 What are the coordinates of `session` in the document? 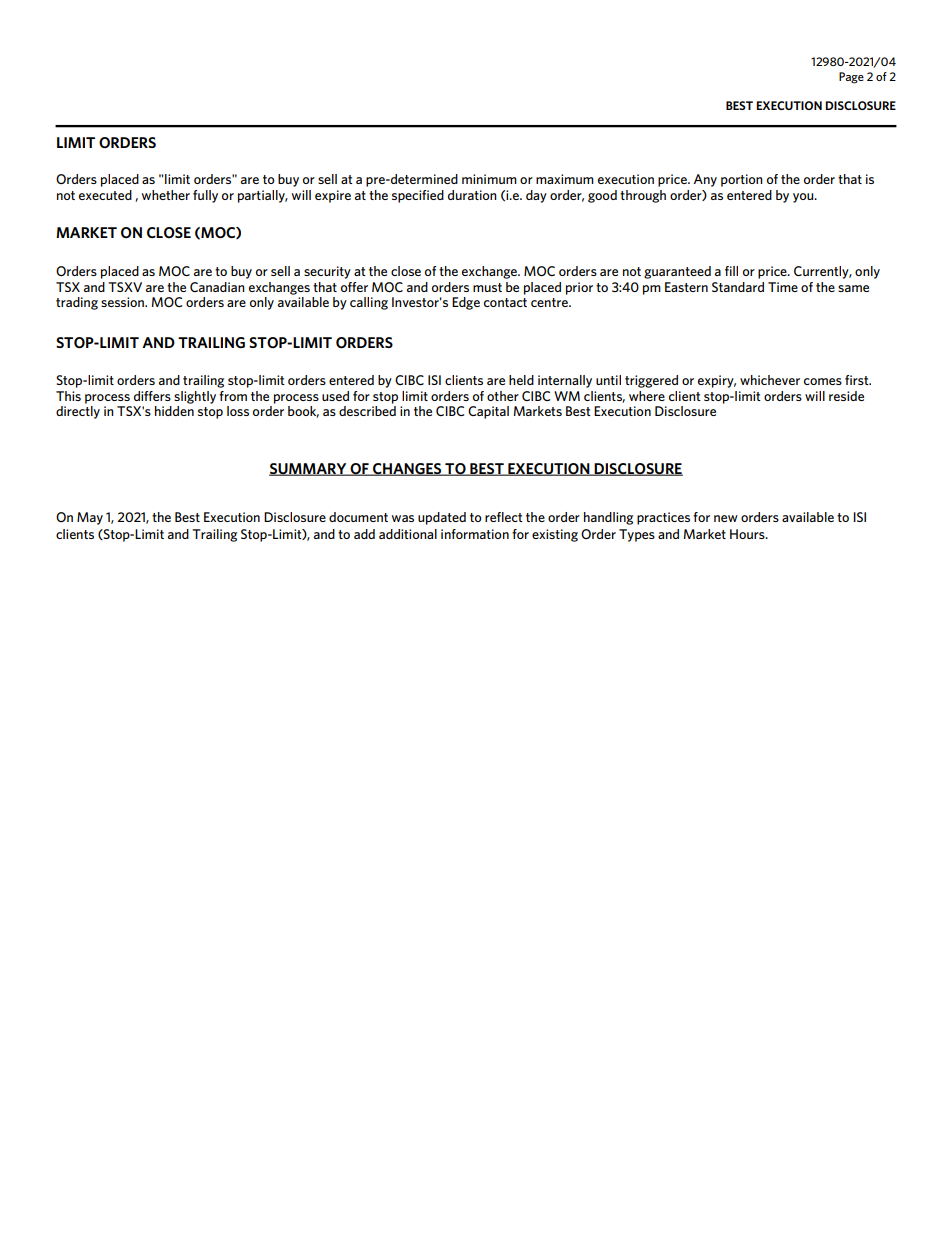 It's located at (123, 302).
